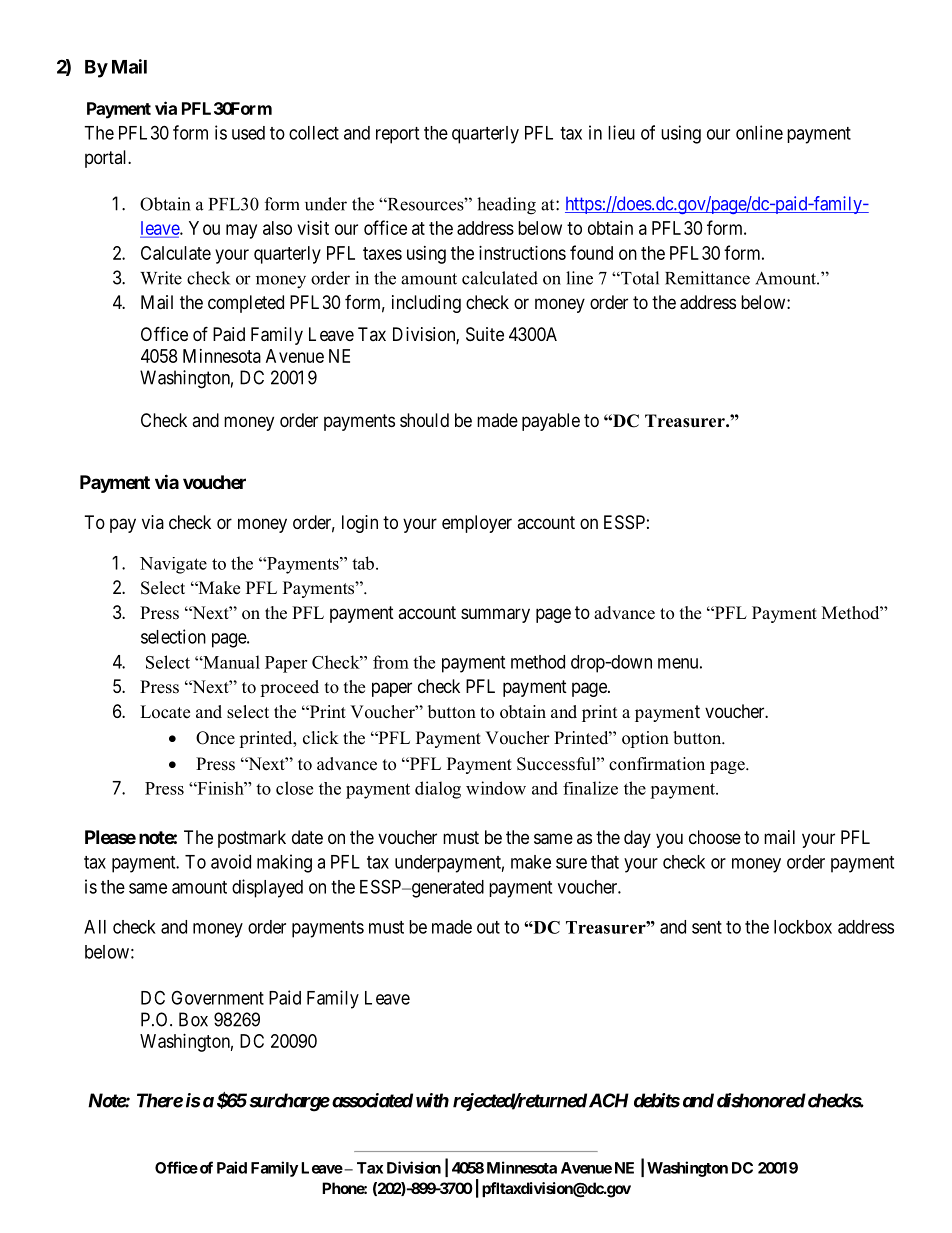 Image resolution: width=952 pixels, height=1233 pixels. What do you see at coordinates (397, 135) in the page?
I see `report` at bounding box center [397, 135].
